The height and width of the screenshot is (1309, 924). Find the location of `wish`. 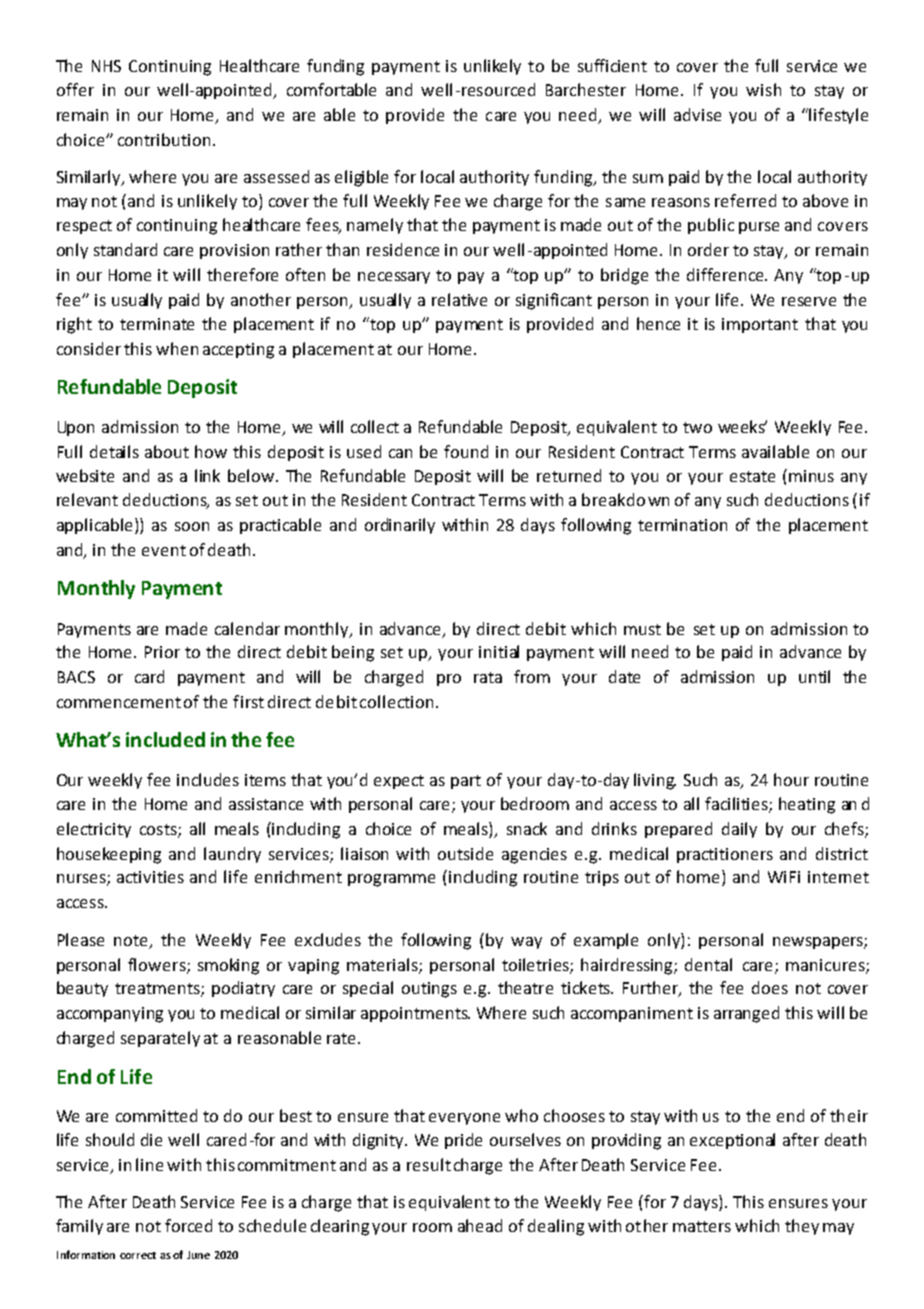

wish is located at coordinates (763, 89).
